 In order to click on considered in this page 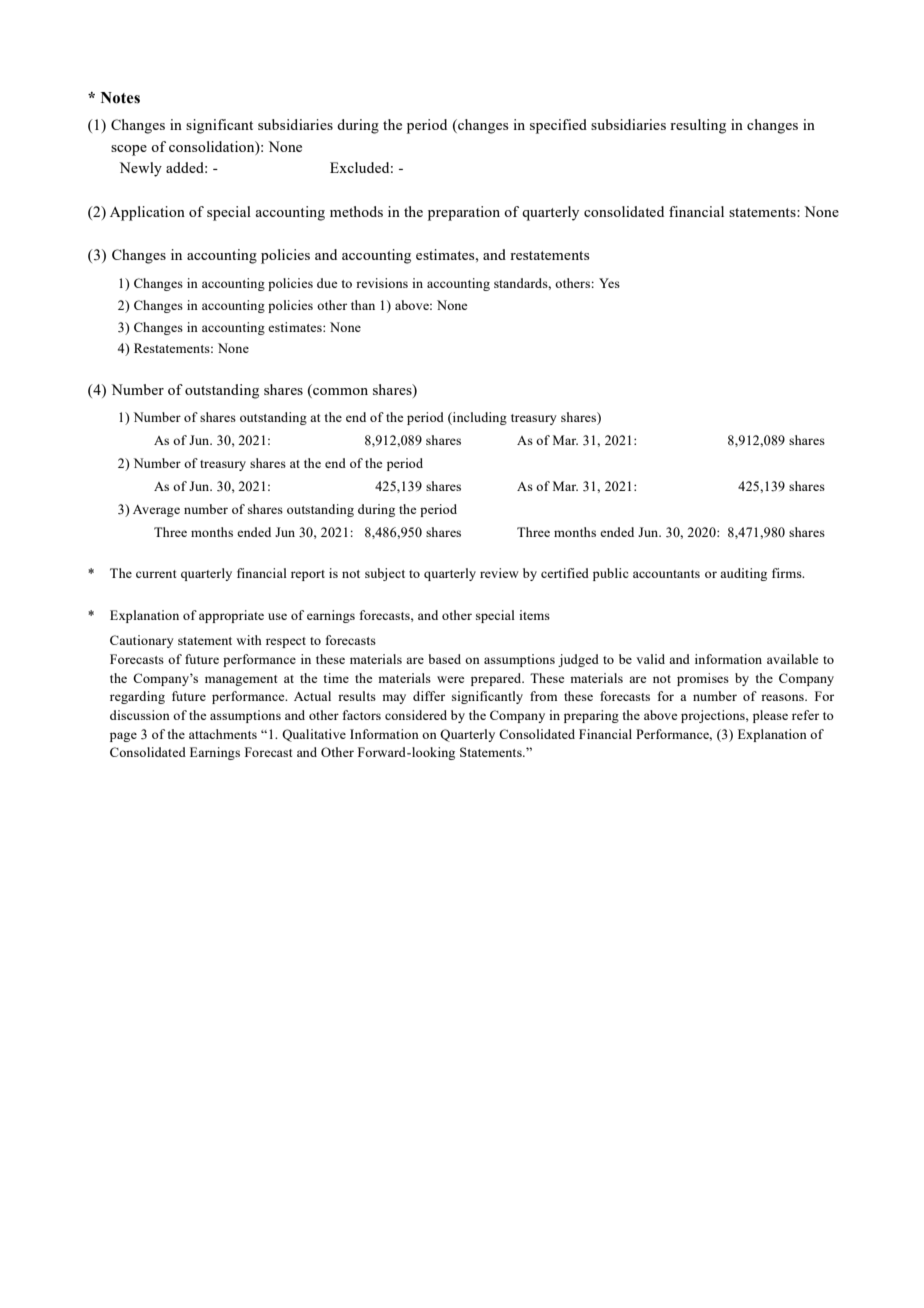, I will do `click(416, 715)`.
